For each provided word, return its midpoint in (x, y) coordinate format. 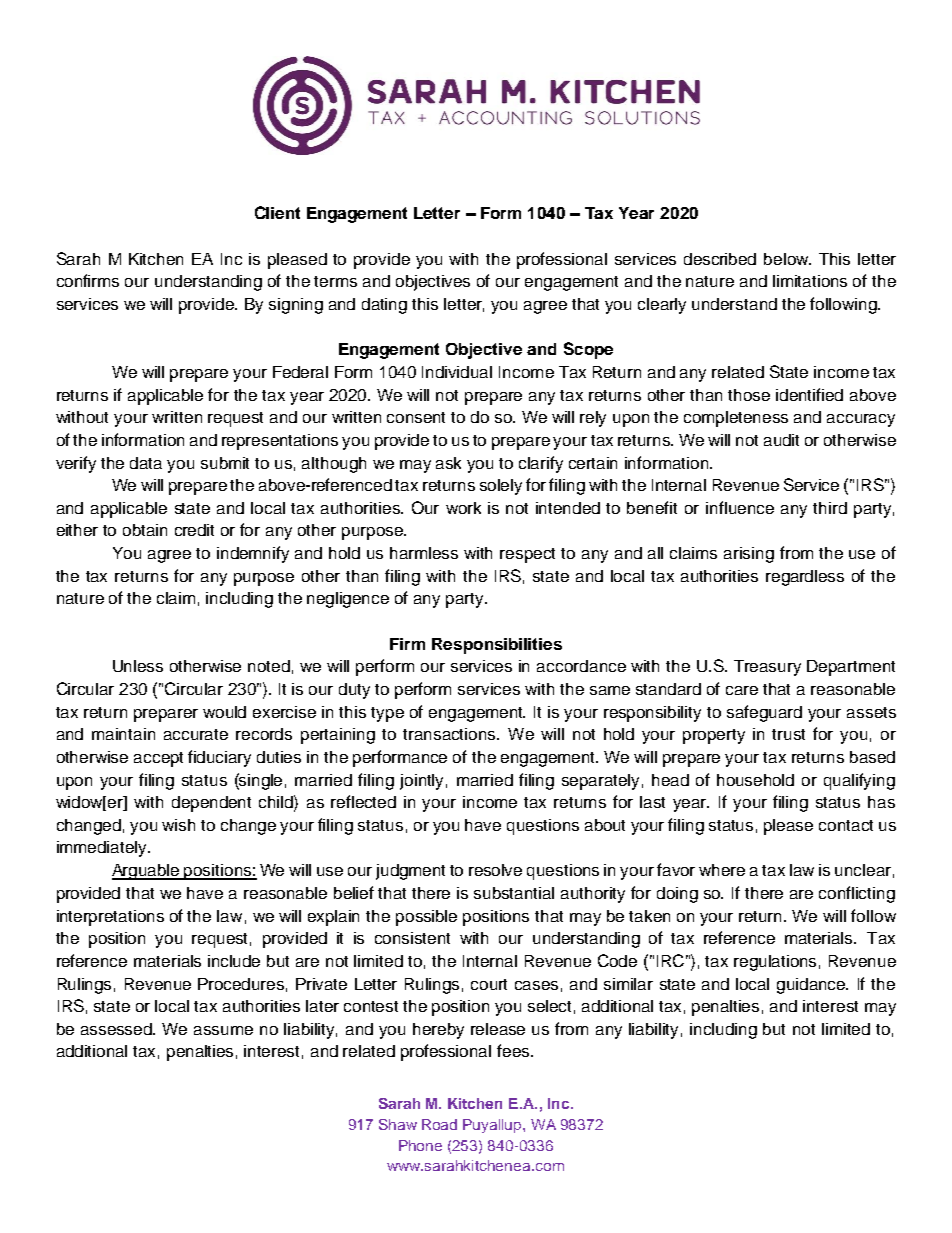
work (463, 508)
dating (384, 306)
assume (223, 1030)
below (787, 259)
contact (846, 825)
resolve (495, 870)
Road (439, 1124)
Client (277, 212)
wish (178, 825)
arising (749, 555)
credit (194, 530)
